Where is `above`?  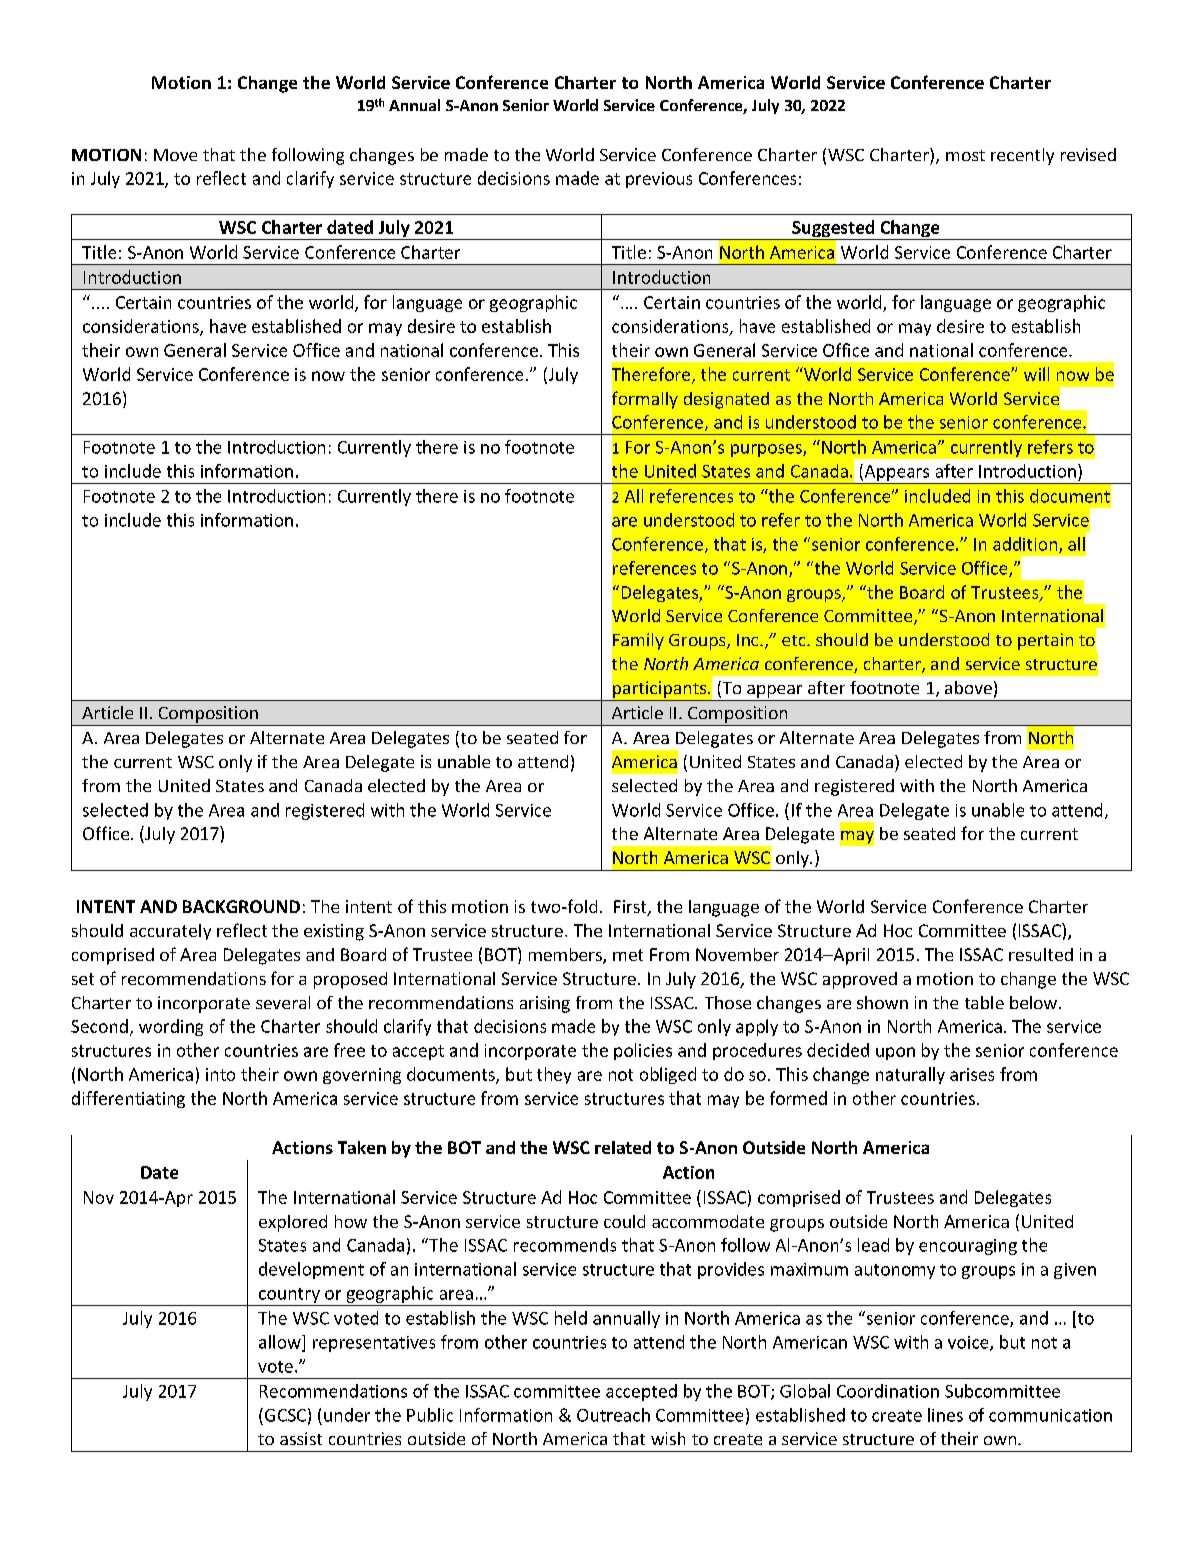 above is located at coordinates (968, 687).
